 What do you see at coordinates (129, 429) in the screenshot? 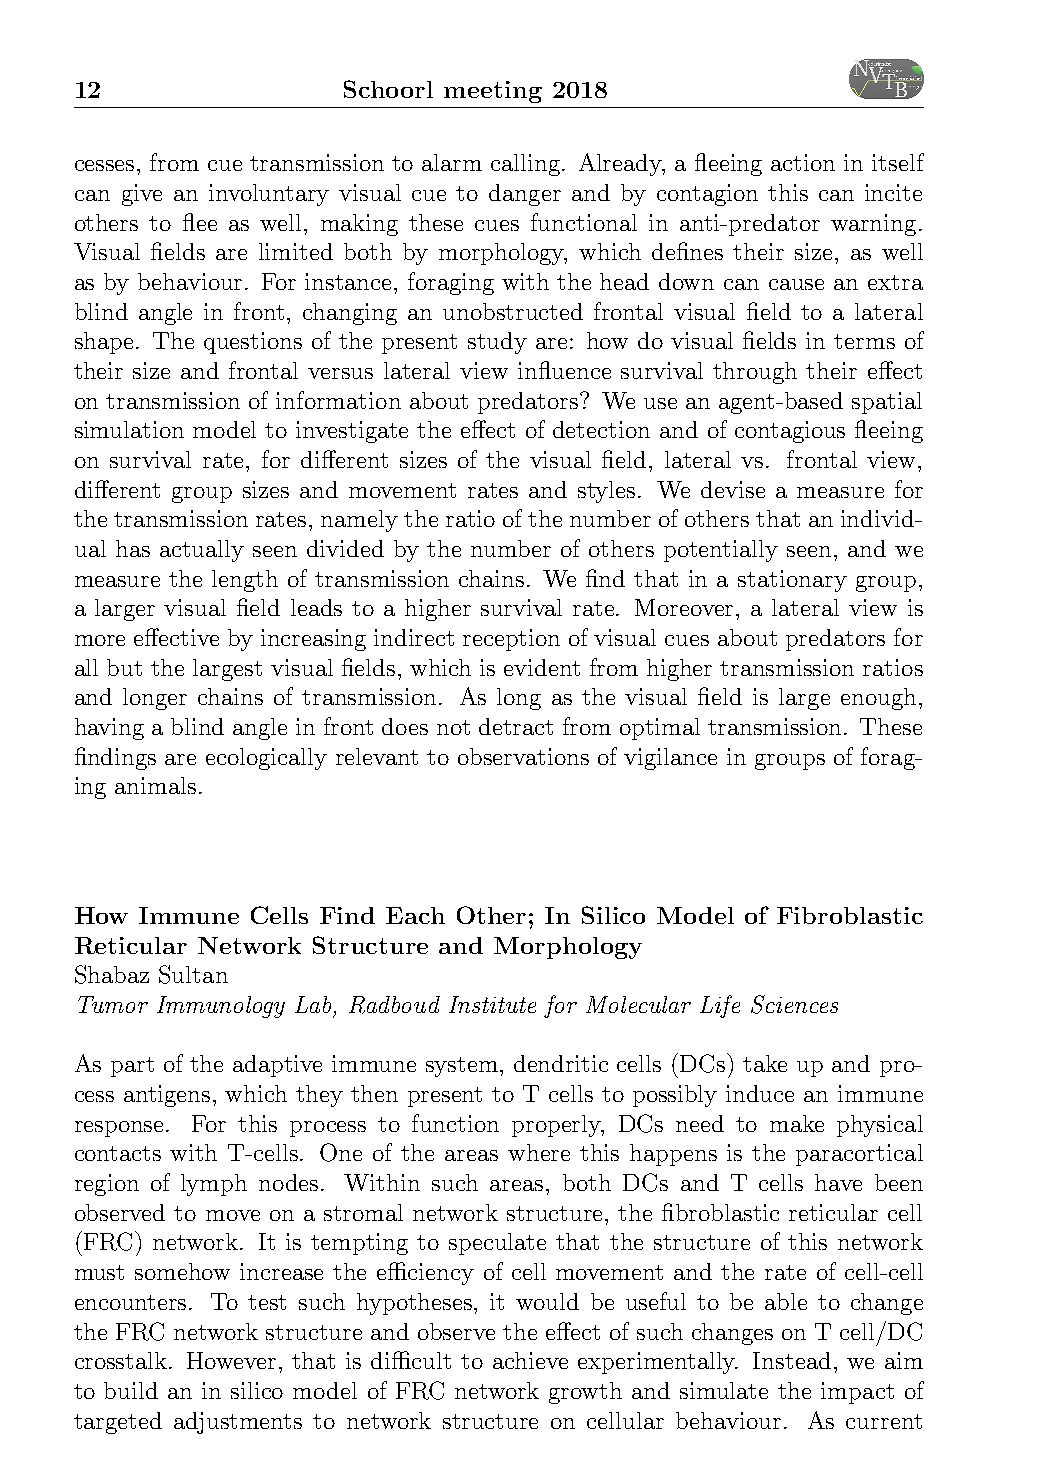
I see `simulation` at bounding box center [129, 429].
